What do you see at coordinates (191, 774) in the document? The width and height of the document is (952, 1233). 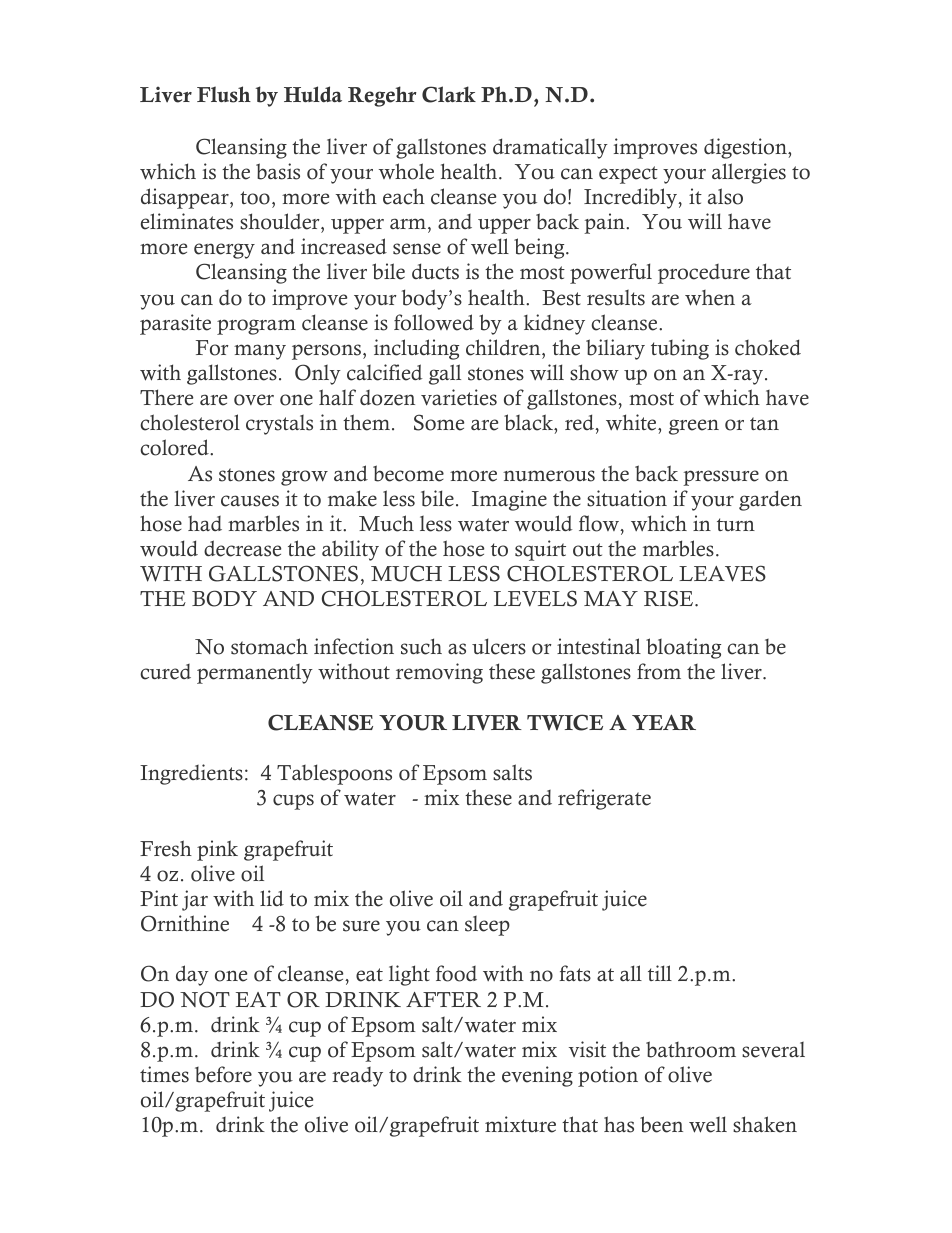 I see `Ingredients` at bounding box center [191, 774].
